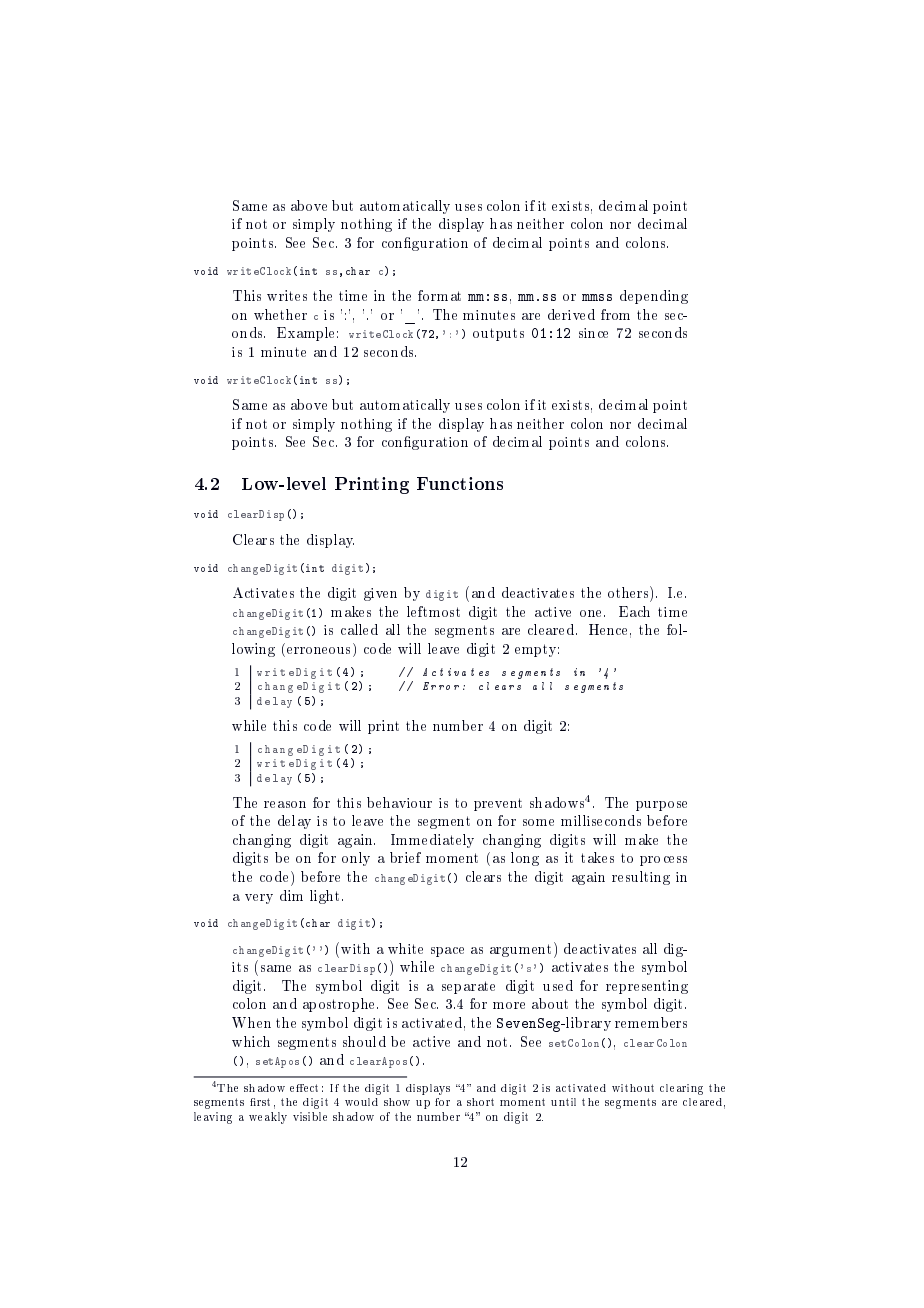 The height and width of the screenshot is (1308, 924). Describe the element at coordinates (661, 806) in the screenshot. I see `purpose` at that location.
